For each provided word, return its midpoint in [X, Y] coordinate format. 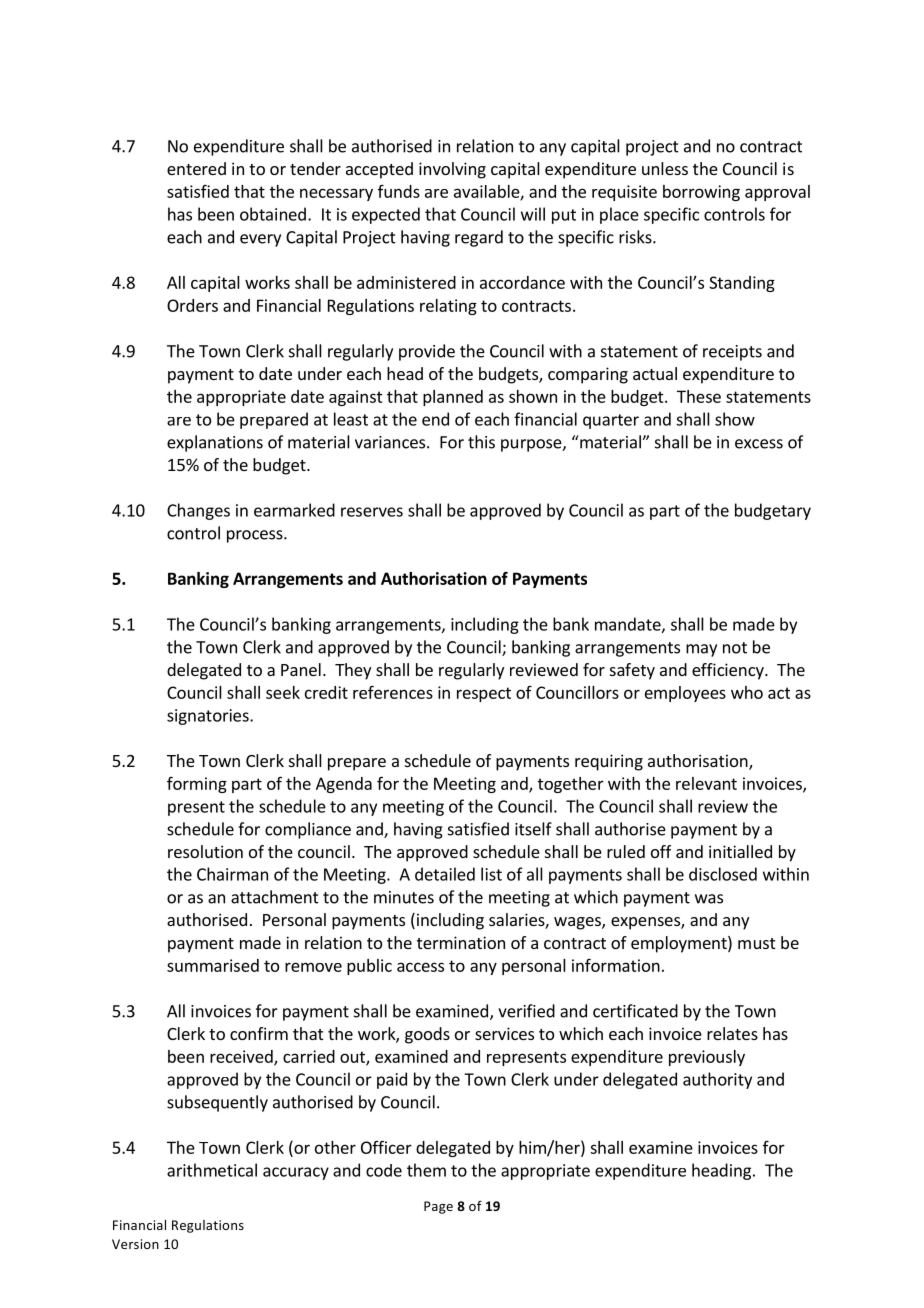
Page [438, 1207]
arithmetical [212, 1170]
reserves [372, 512]
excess [759, 444]
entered [196, 168]
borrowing [701, 193]
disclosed [723, 874]
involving [452, 170]
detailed [445, 874]
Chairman [232, 874]
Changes [198, 511]
